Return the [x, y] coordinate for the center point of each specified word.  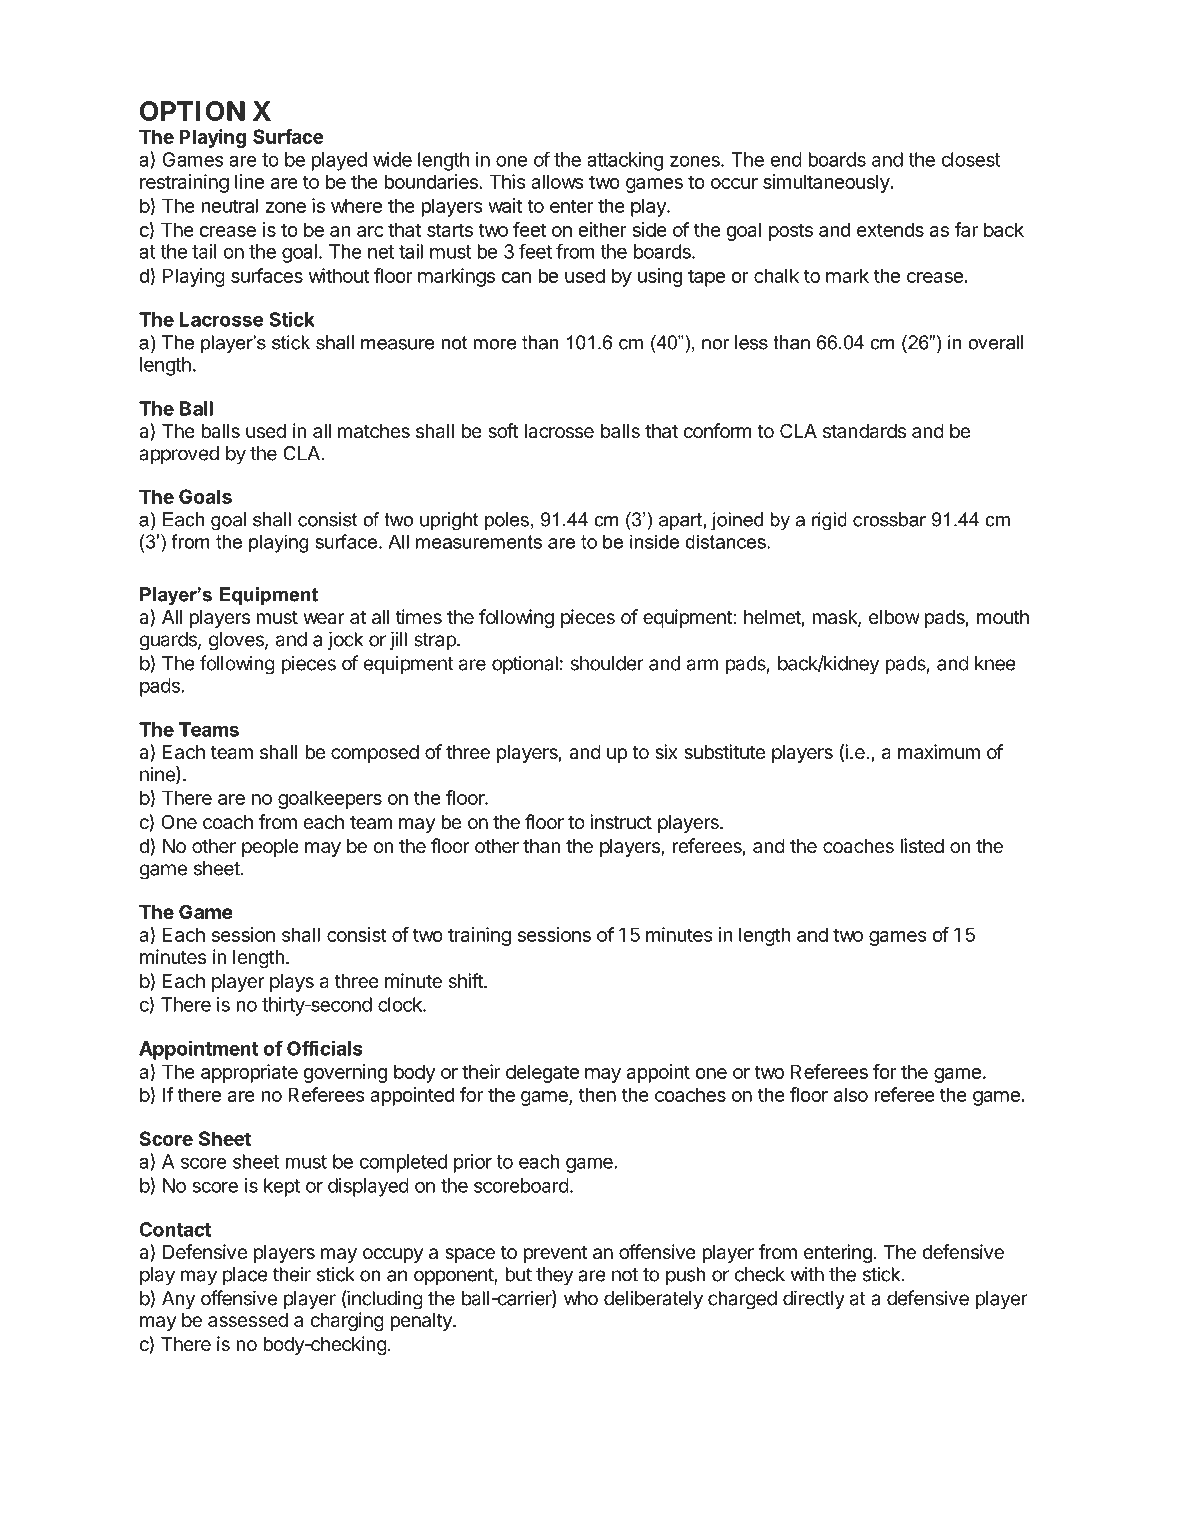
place [245, 1276]
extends [890, 229]
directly [814, 1300]
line [249, 181]
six [666, 752]
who [581, 1298]
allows [557, 181]
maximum [939, 751]
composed [375, 754]
